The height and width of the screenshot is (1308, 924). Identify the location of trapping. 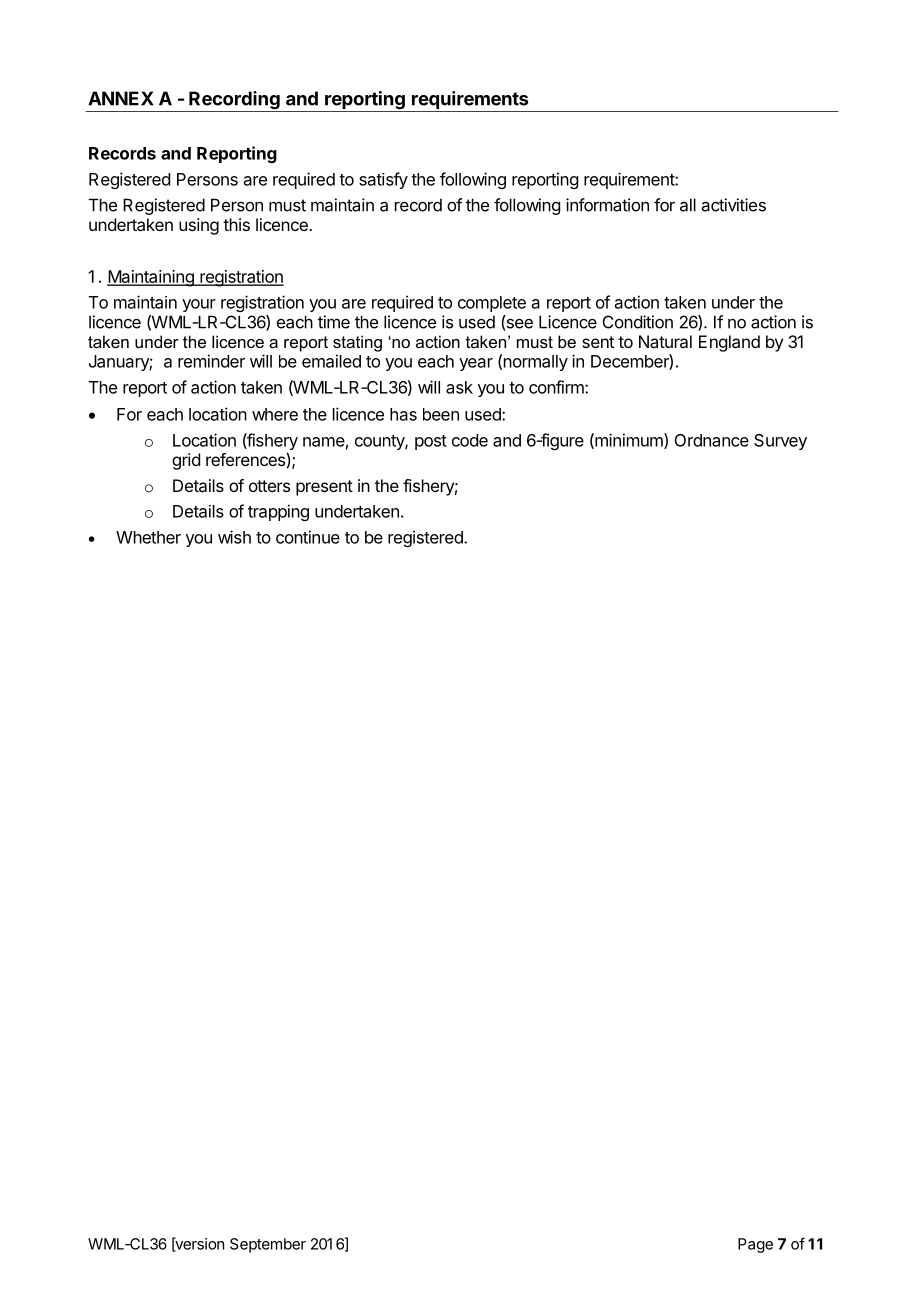
(278, 512).
